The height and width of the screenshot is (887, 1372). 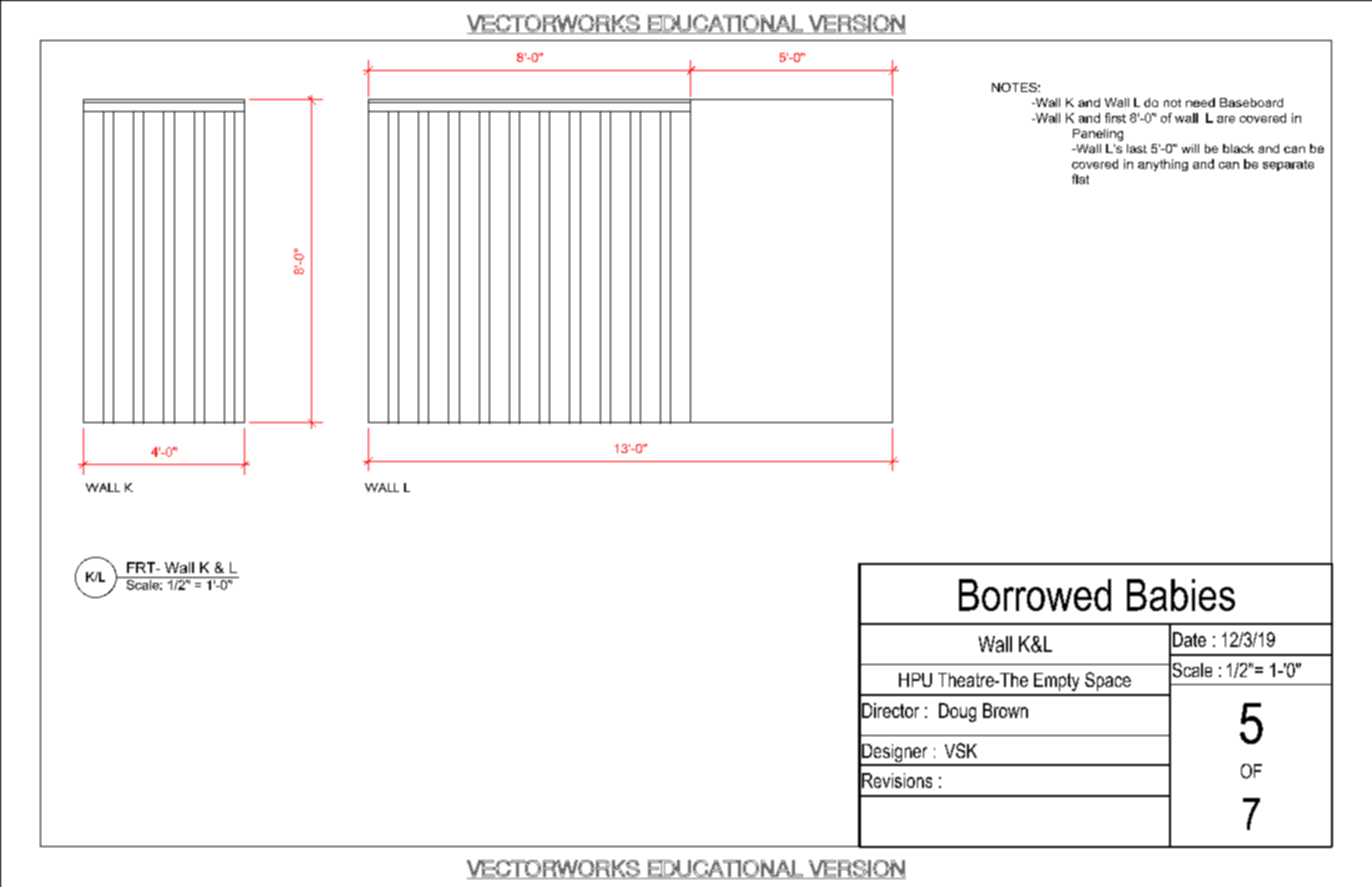 I want to click on Brown, so click(x=1005, y=710).
